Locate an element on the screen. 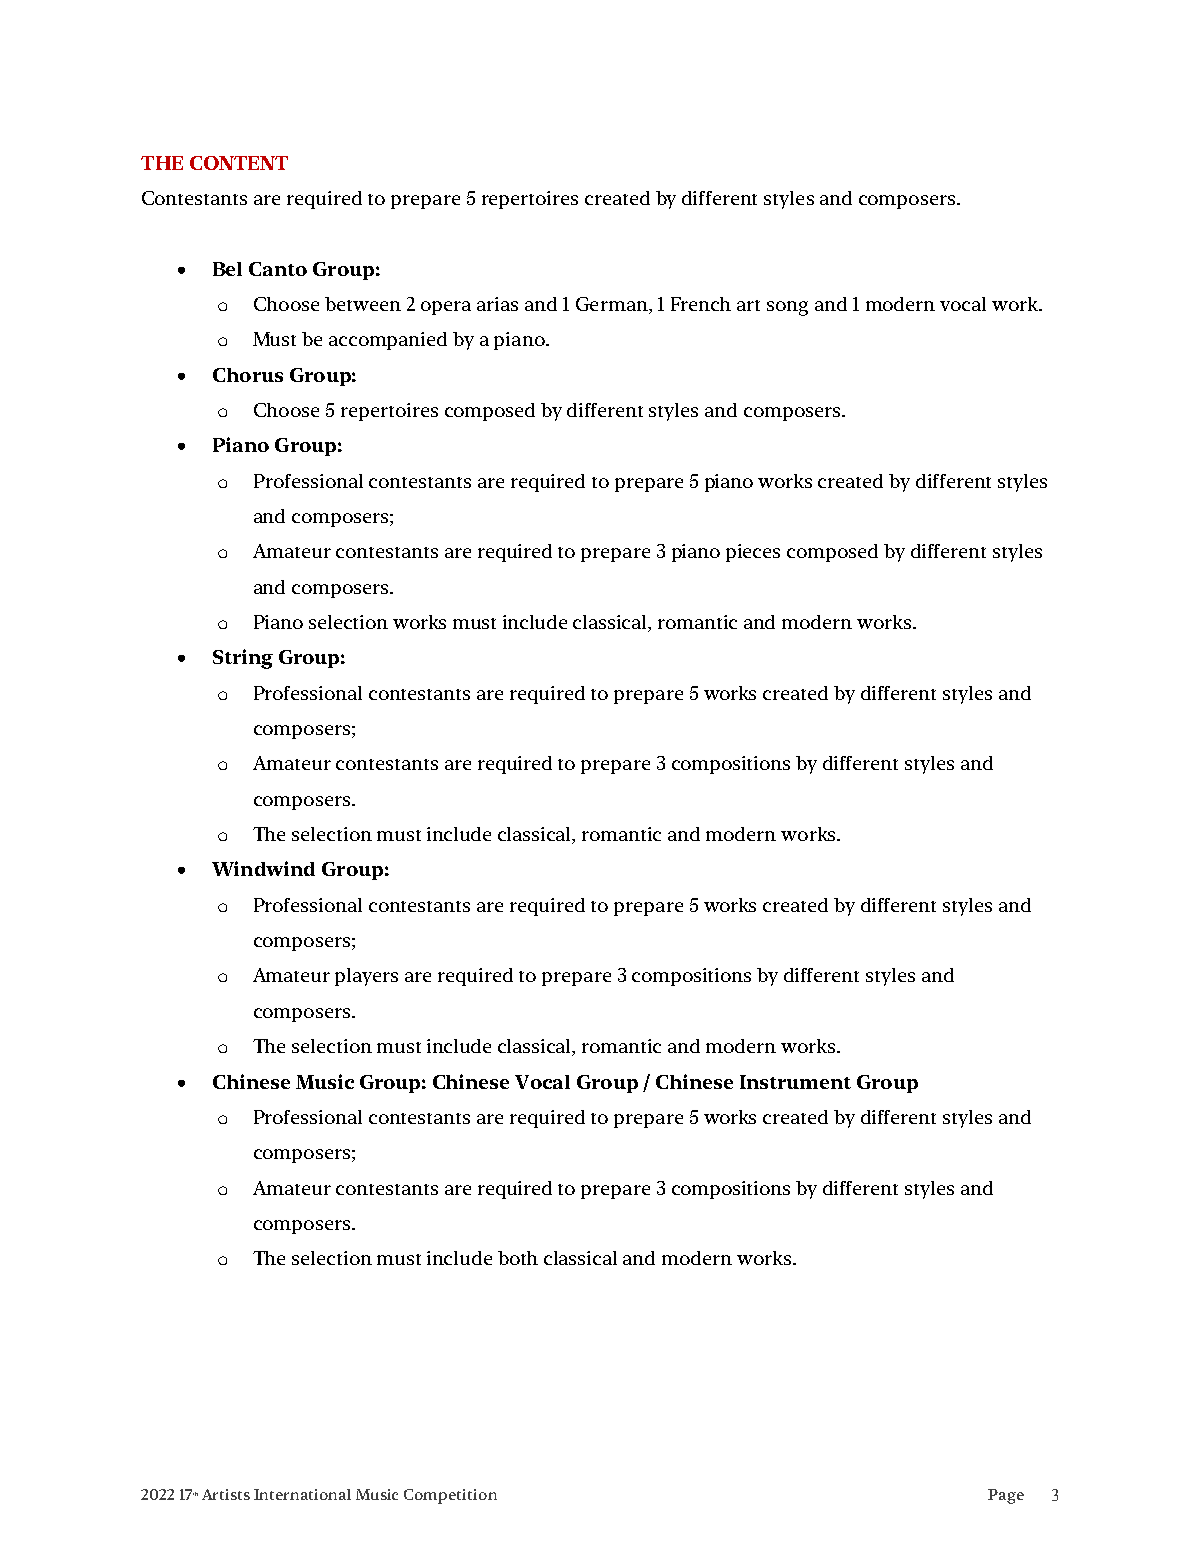 The image size is (1201, 1555). German is located at coordinates (613, 305).
